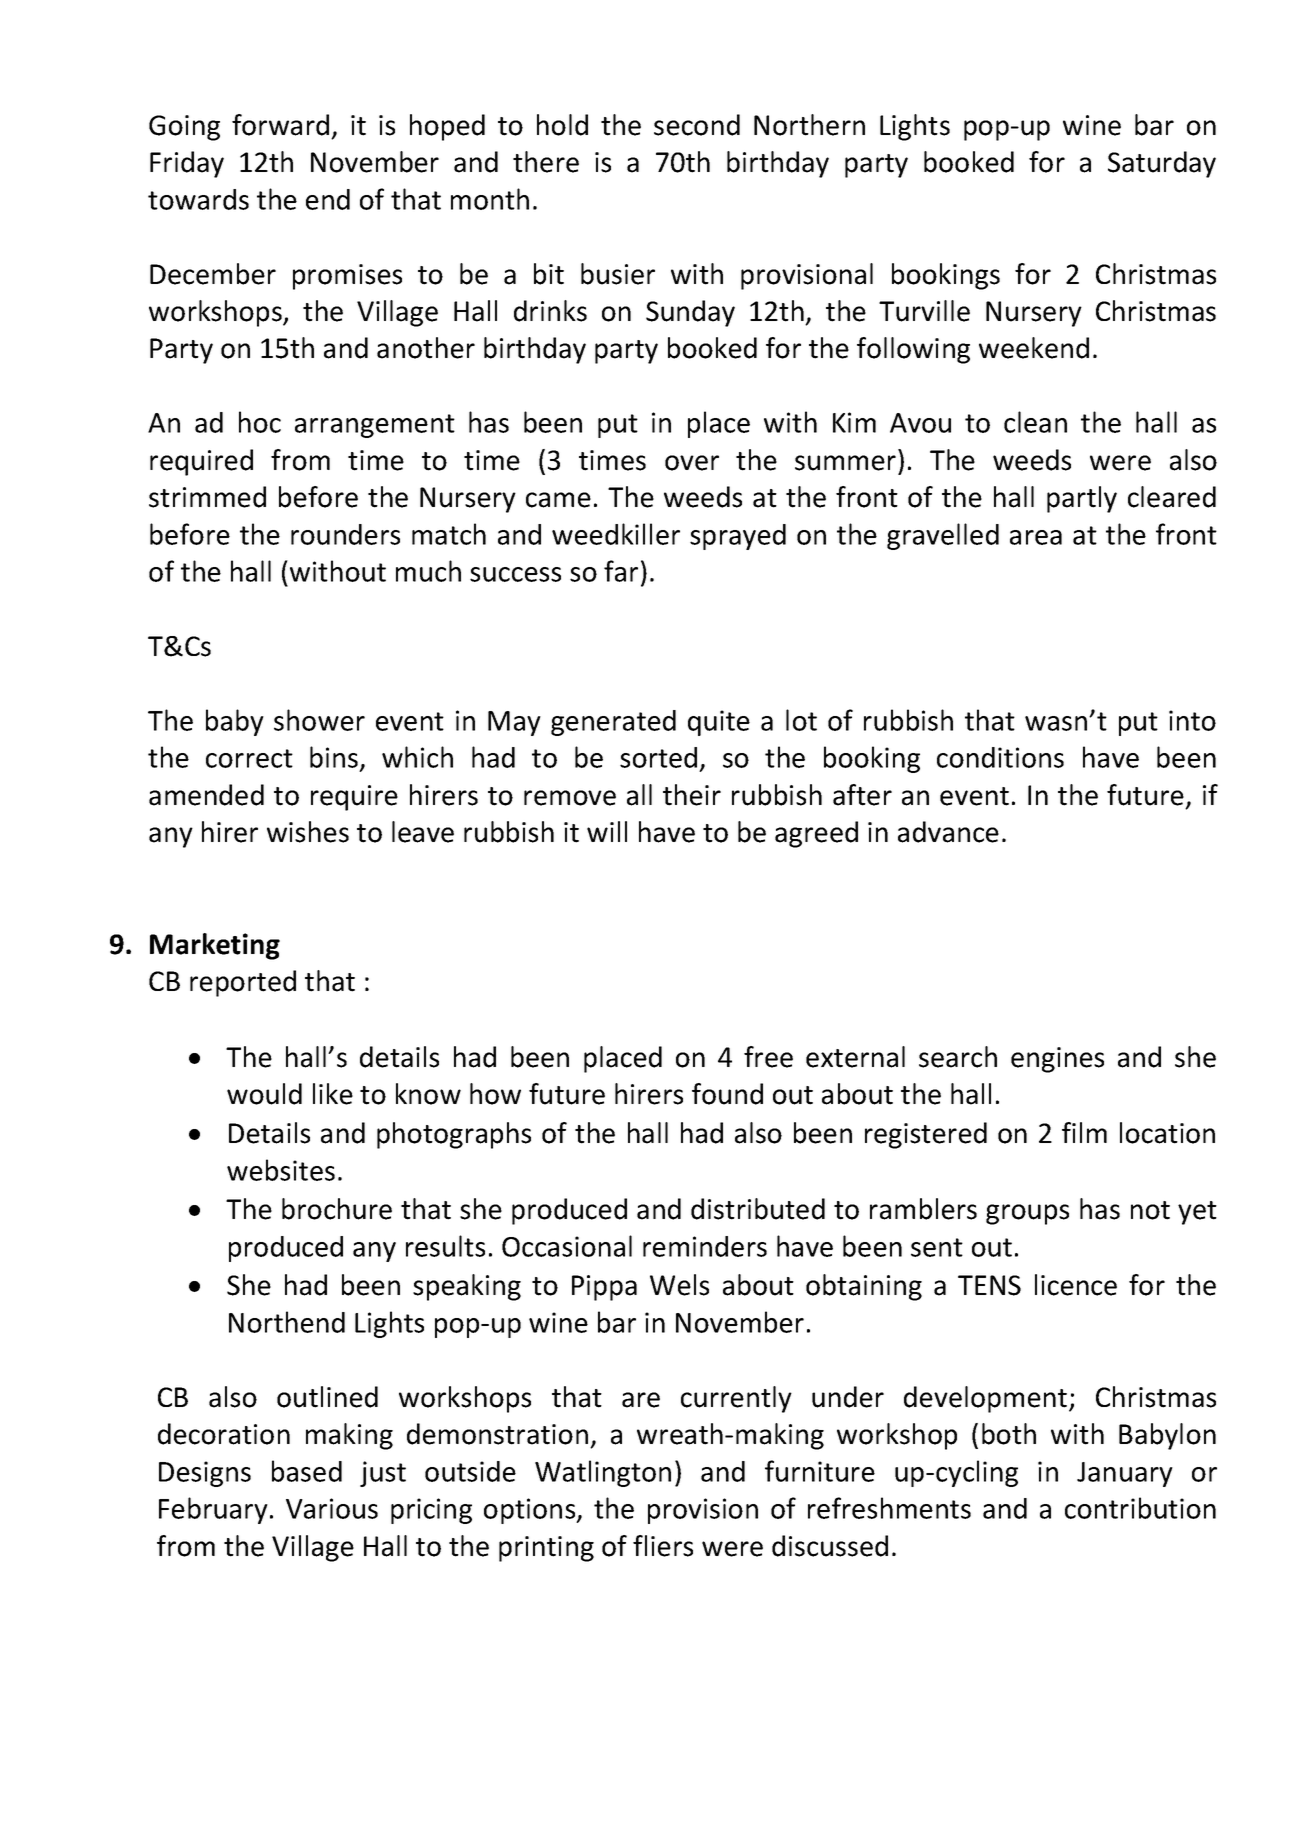 This screenshot has width=1296, height=1833. I want to click on Various, so click(332, 1508).
